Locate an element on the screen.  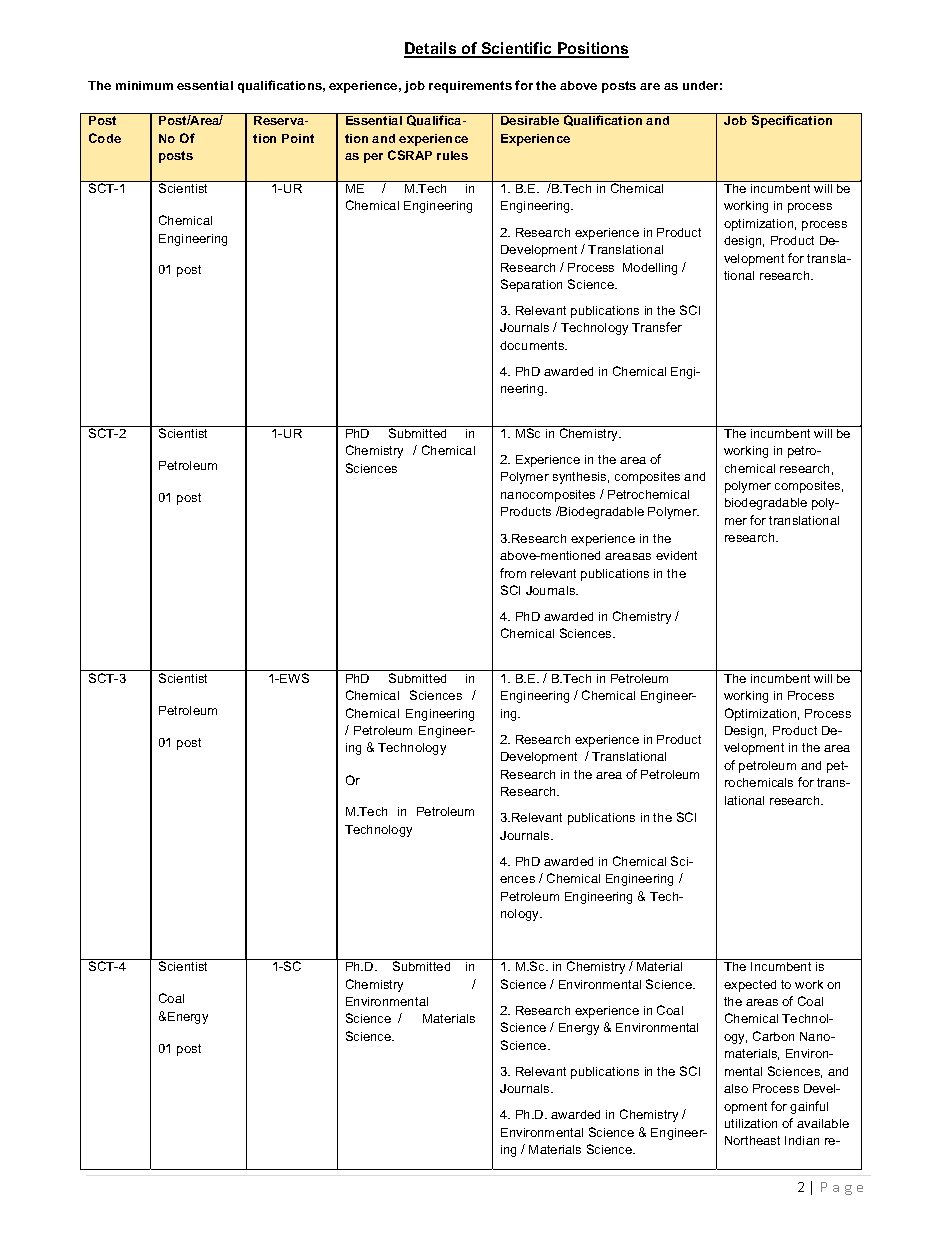
requirements is located at coordinates (470, 87).
